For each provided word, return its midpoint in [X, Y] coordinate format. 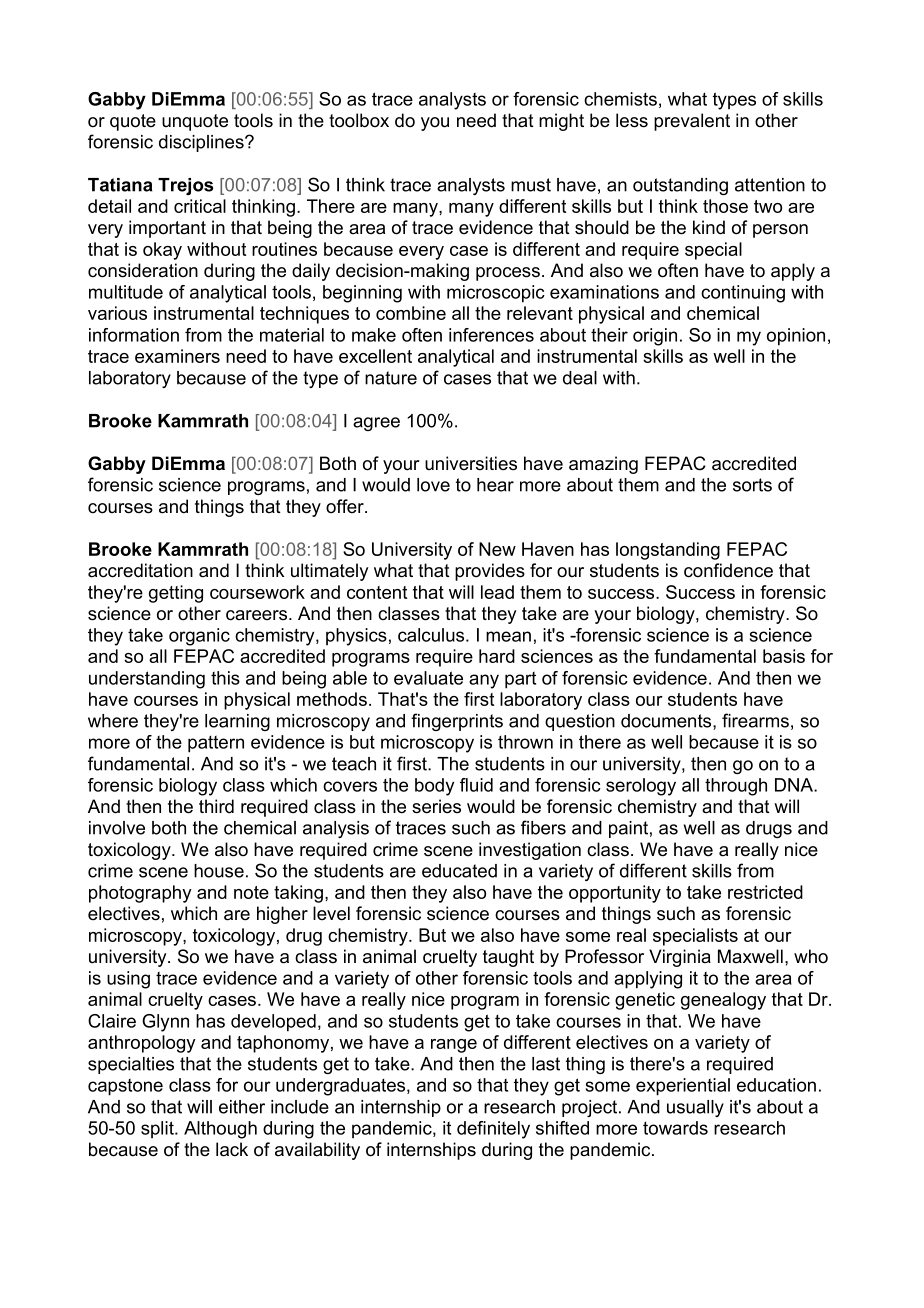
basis [784, 656]
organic [199, 637]
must [531, 185]
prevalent [692, 122]
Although [220, 1130]
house [219, 871]
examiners [177, 356]
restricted [765, 892]
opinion [796, 337]
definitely [493, 1130]
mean [508, 636]
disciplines [202, 143]
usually [695, 1108]
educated [459, 871]
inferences [491, 335]
